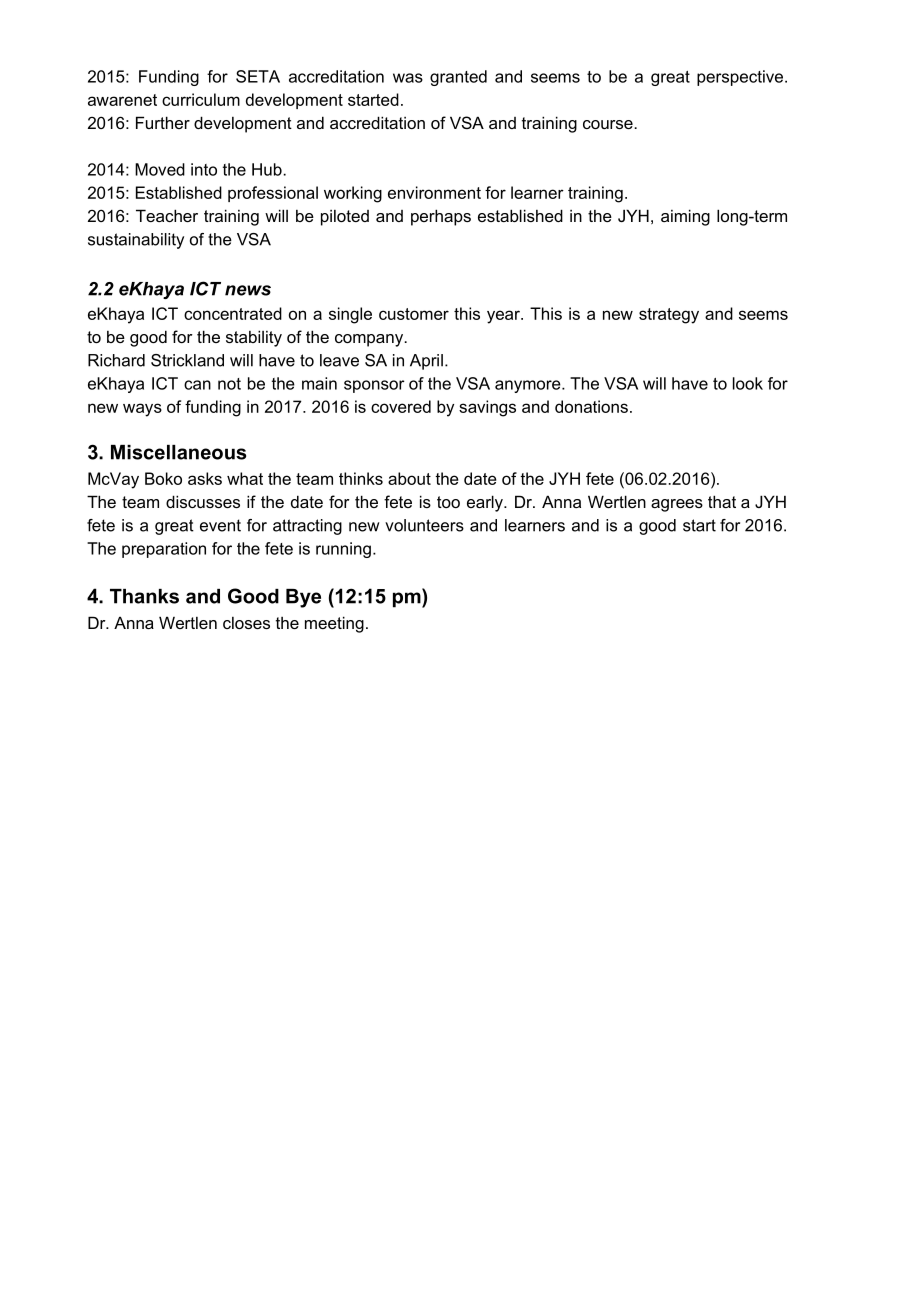 The image size is (924, 1307). Describe the element at coordinates (201, 99) in the image. I see `curriculum` at that location.
